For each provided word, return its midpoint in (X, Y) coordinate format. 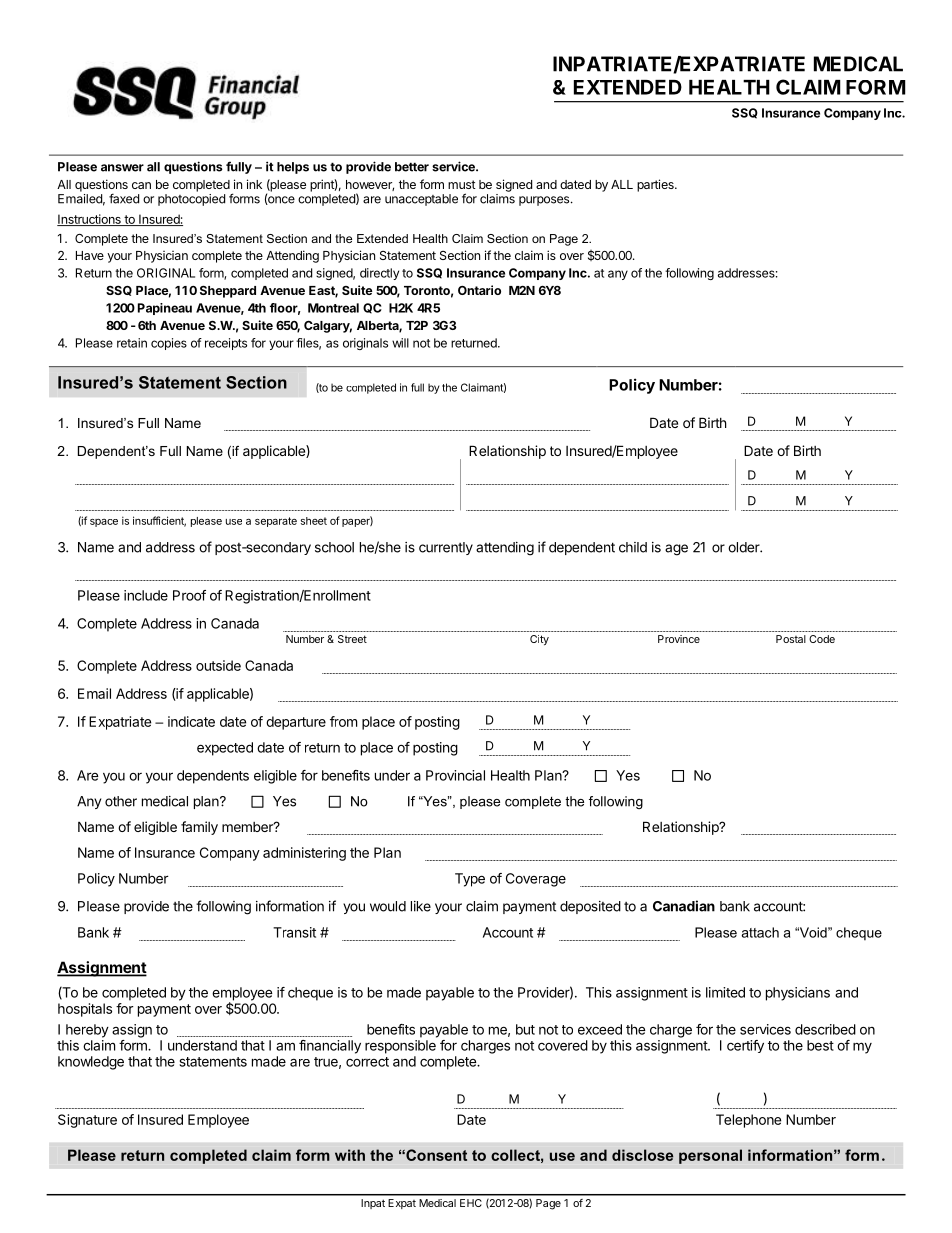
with (350, 1155)
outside (218, 665)
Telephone (748, 1121)
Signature (87, 1121)
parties (656, 185)
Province (679, 639)
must (462, 184)
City (539, 640)
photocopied (191, 200)
